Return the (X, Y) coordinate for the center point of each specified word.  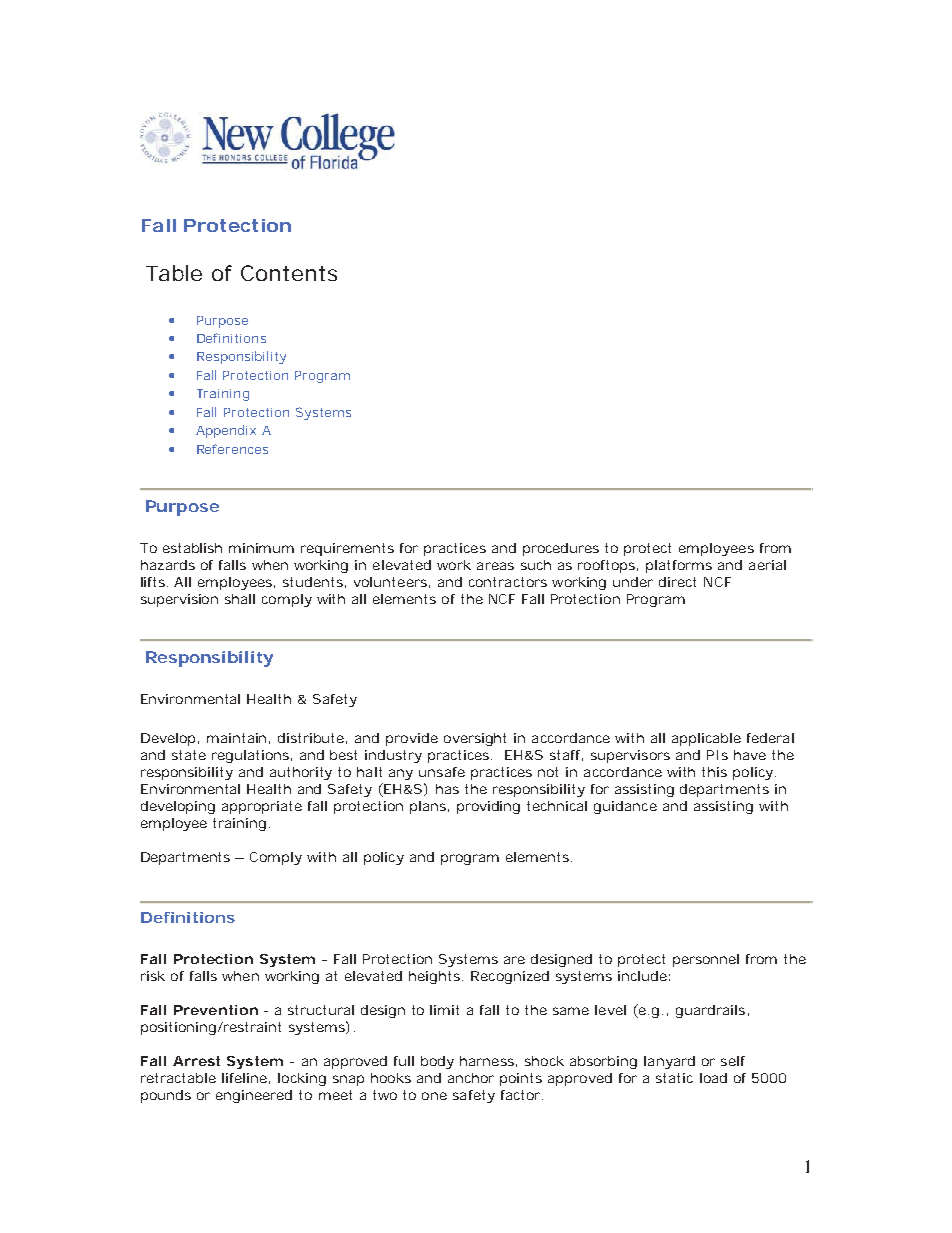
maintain (236, 738)
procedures (561, 549)
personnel (706, 960)
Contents (289, 273)
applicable (706, 739)
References (232, 449)
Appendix (226, 431)
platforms (679, 566)
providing (488, 807)
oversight (475, 739)
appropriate (262, 807)
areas (495, 566)
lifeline (244, 1078)
